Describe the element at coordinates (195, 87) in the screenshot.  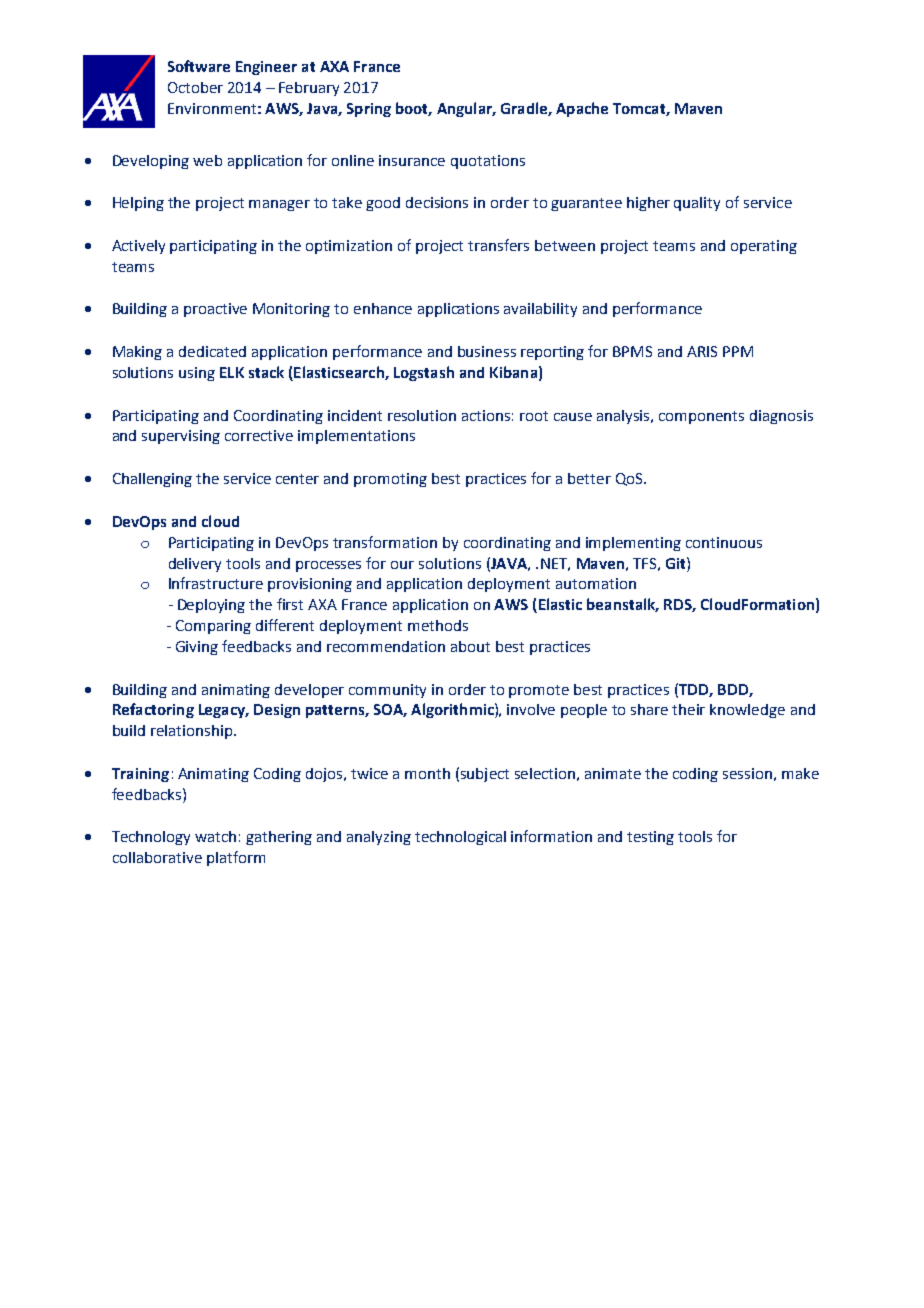
I see `October` at that location.
